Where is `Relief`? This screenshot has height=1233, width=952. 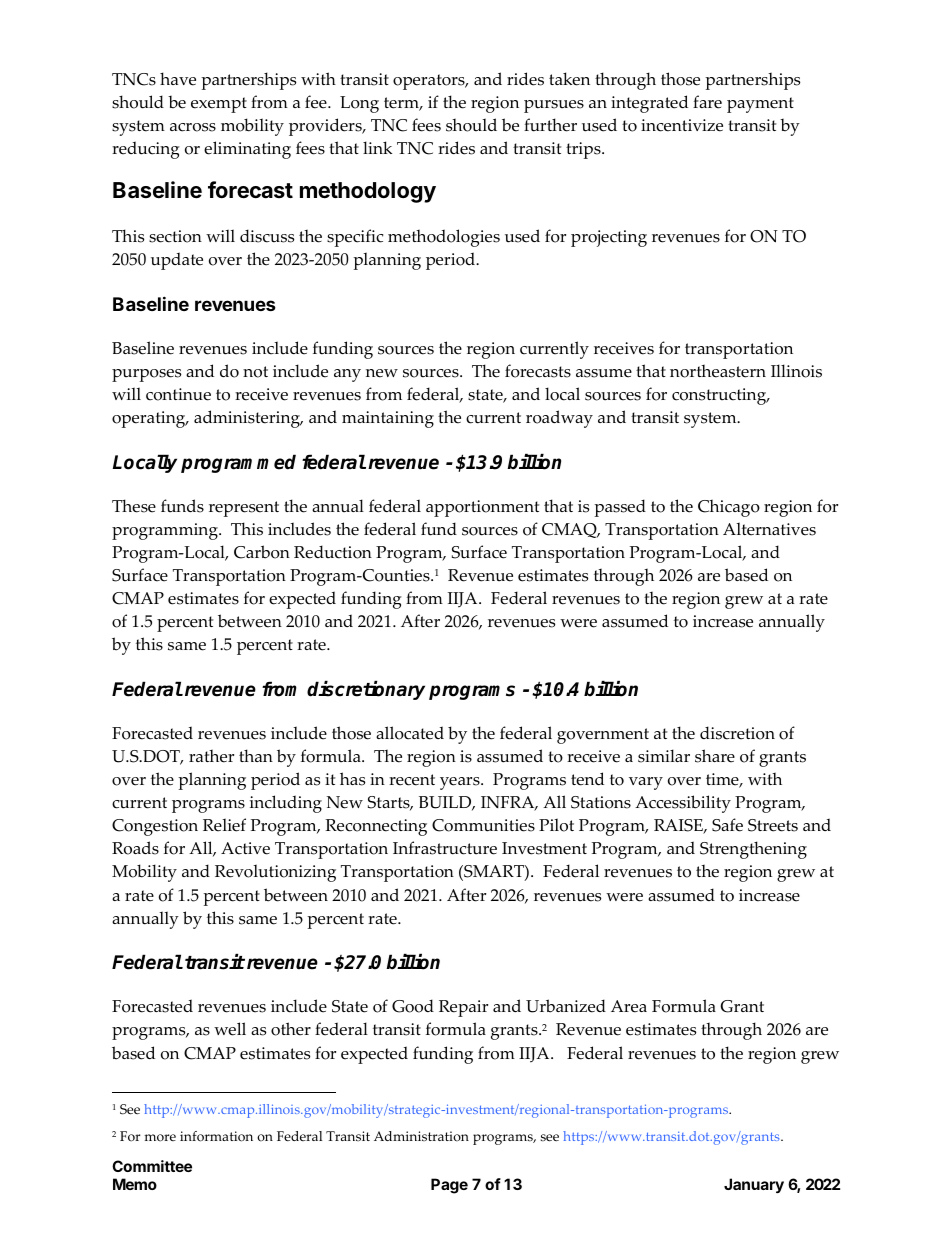
Relief is located at coordinates (224, 825).
